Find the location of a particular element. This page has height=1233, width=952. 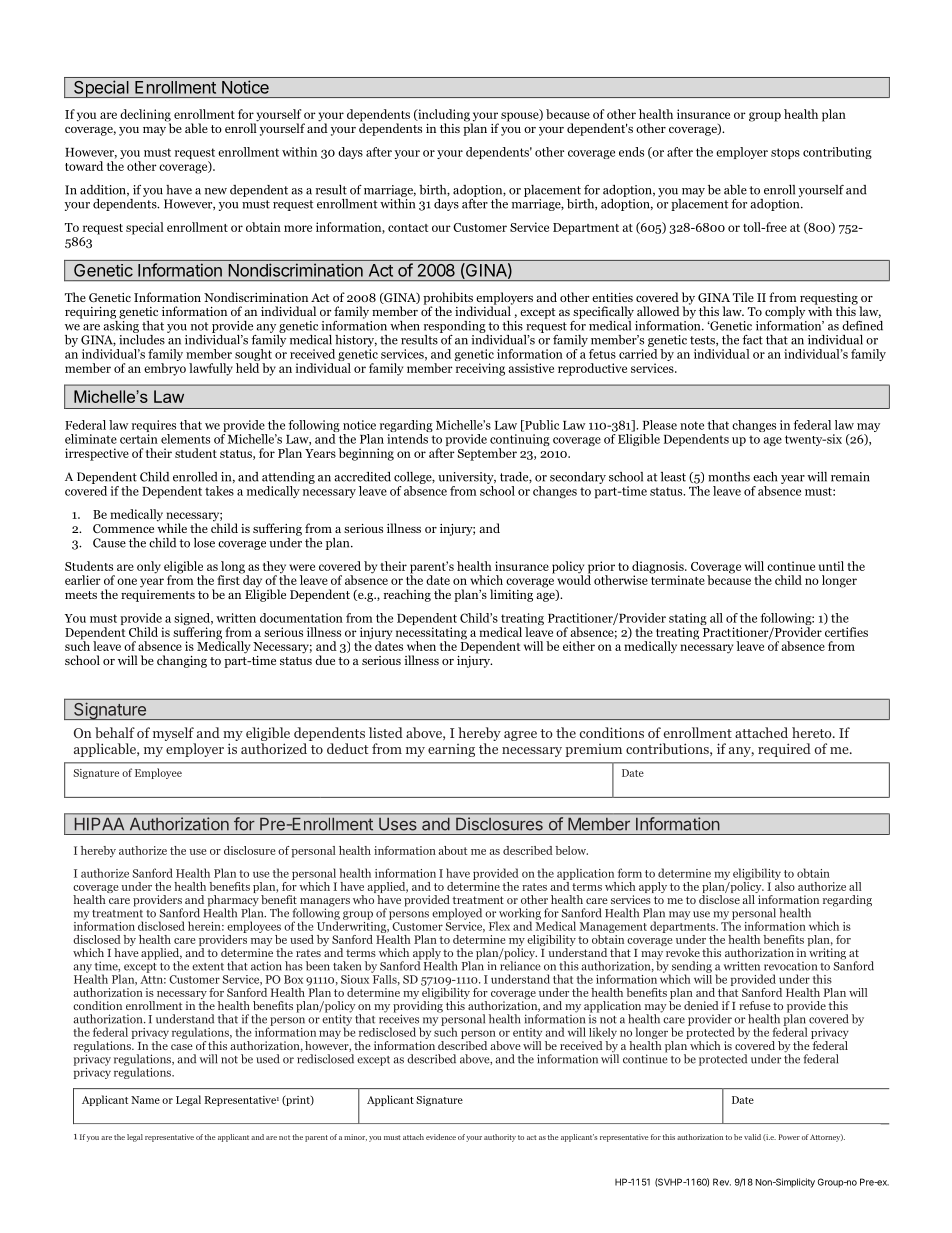

elements is located at coordinates (185, 439).
